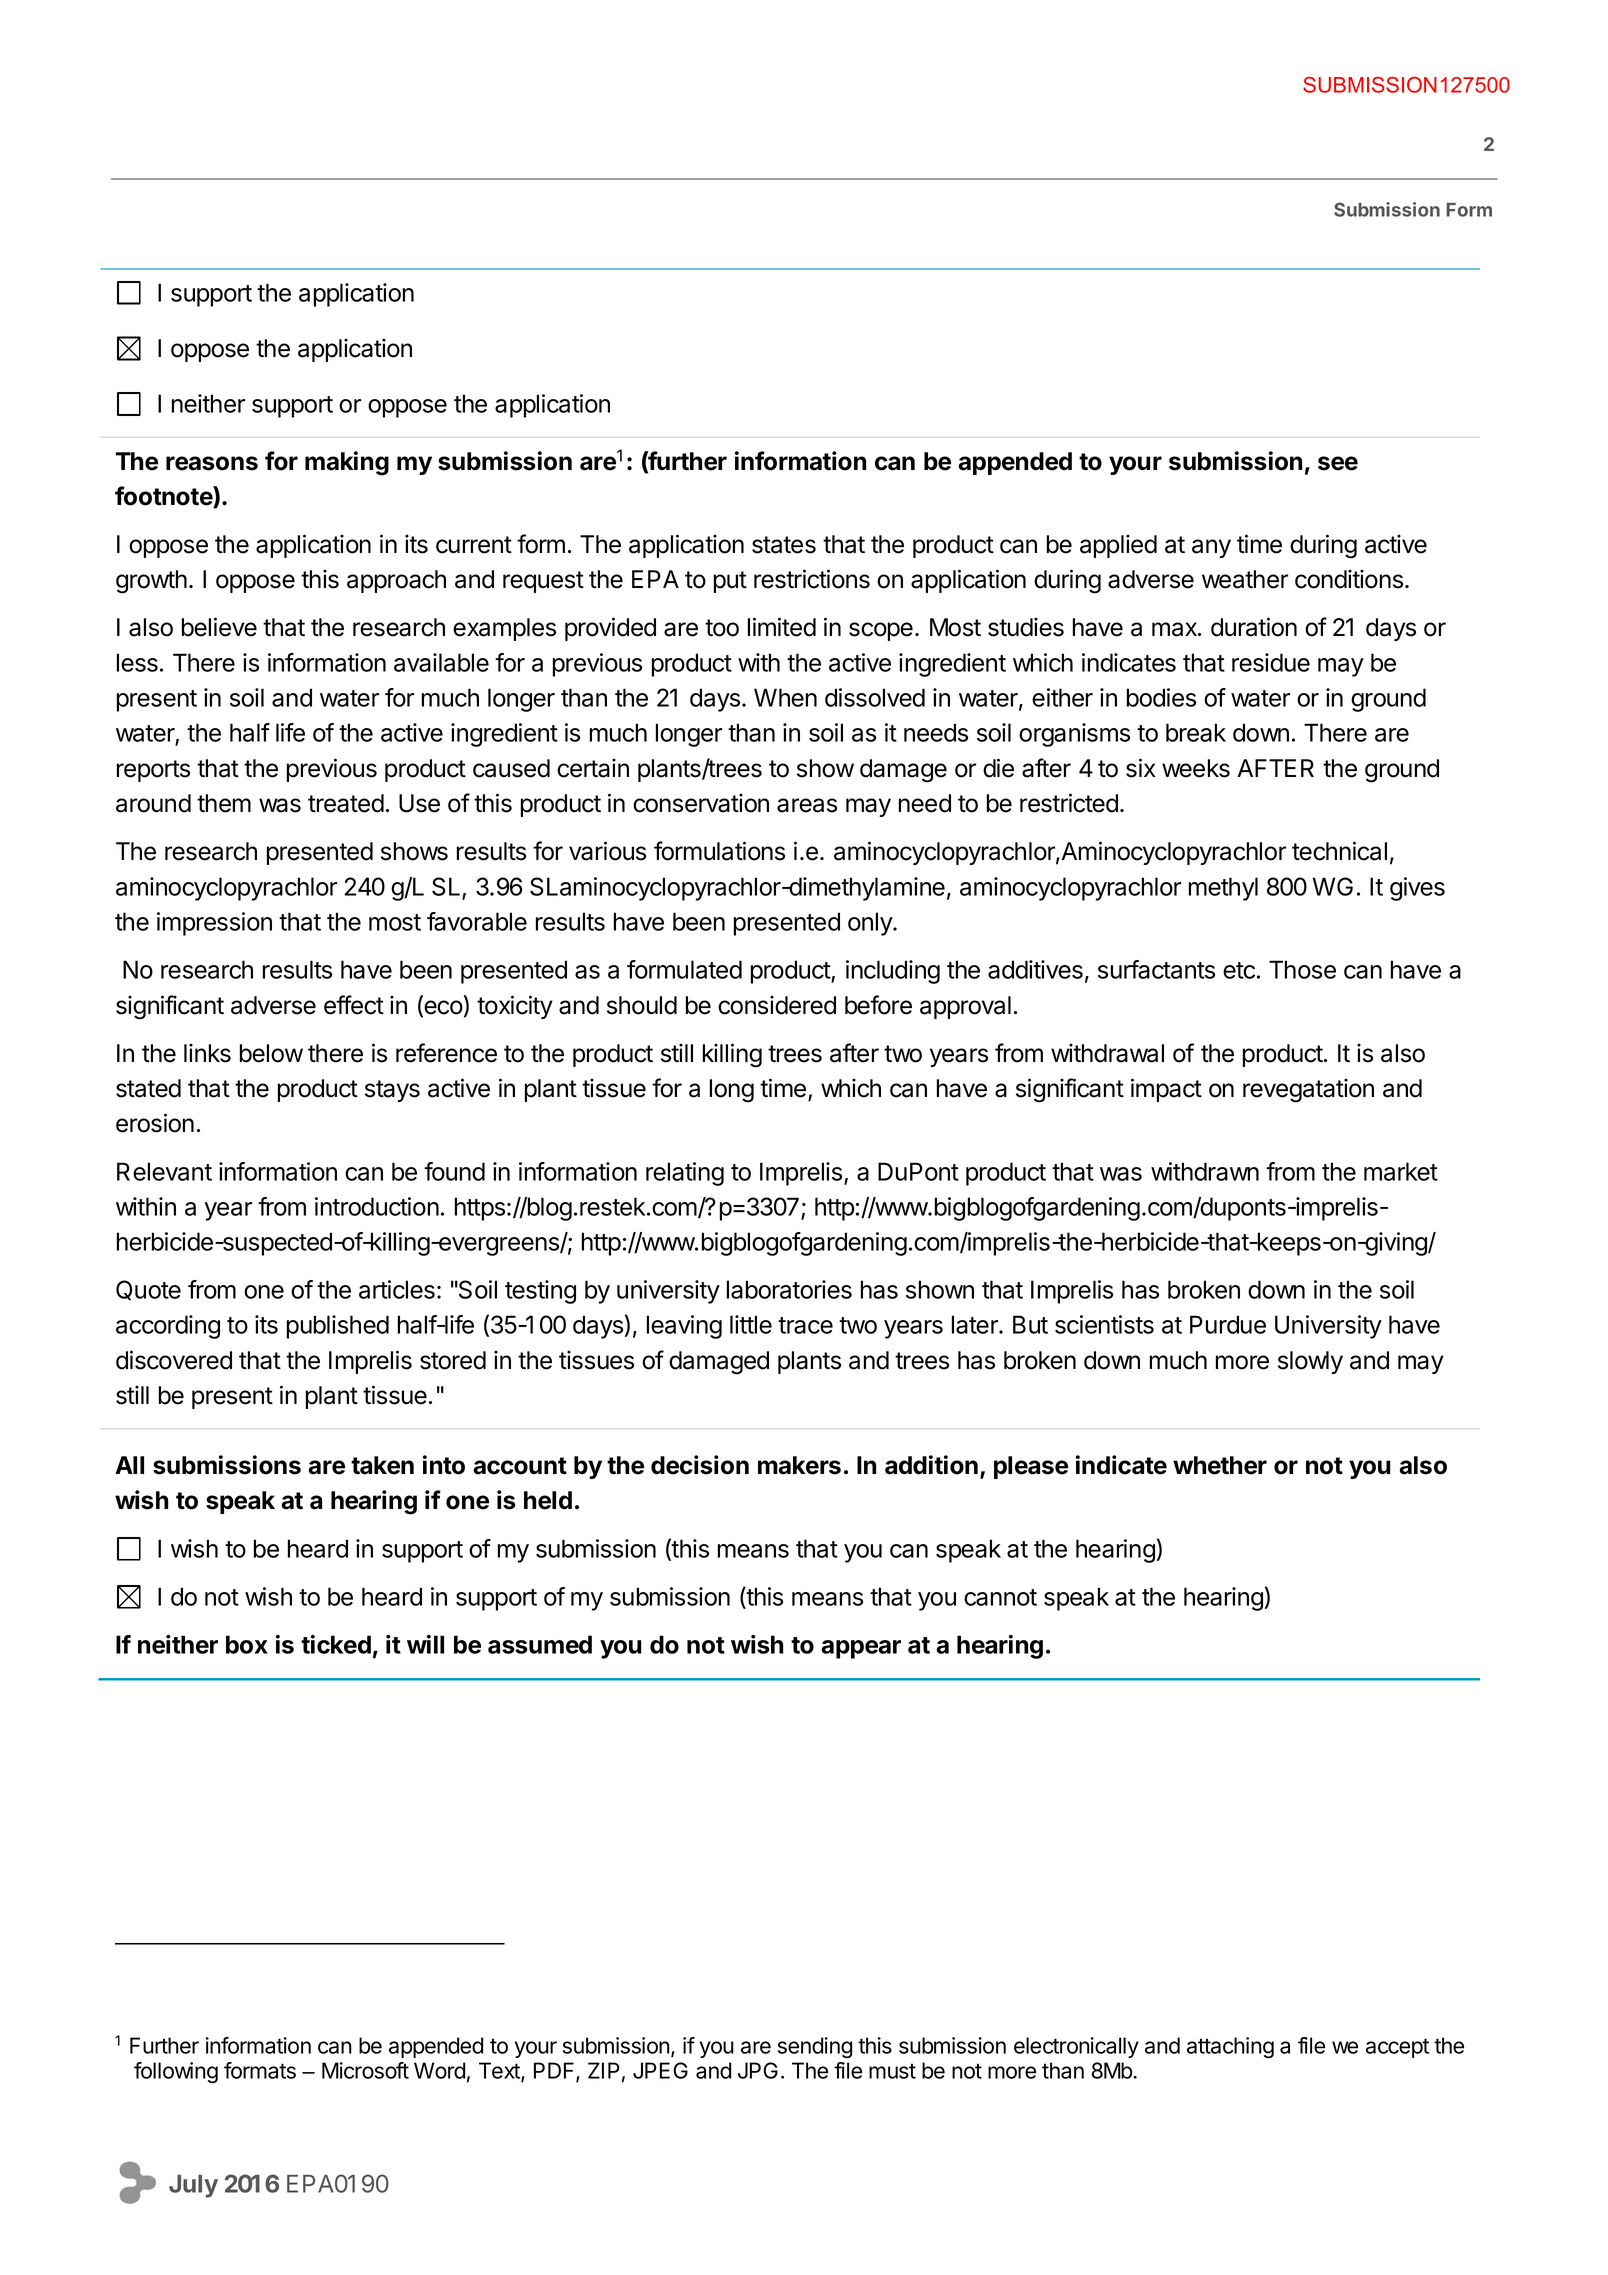  What do you see at coordinates (758, 2070) in the page?
I see `JPG` at bounding box center [758, 2070].
